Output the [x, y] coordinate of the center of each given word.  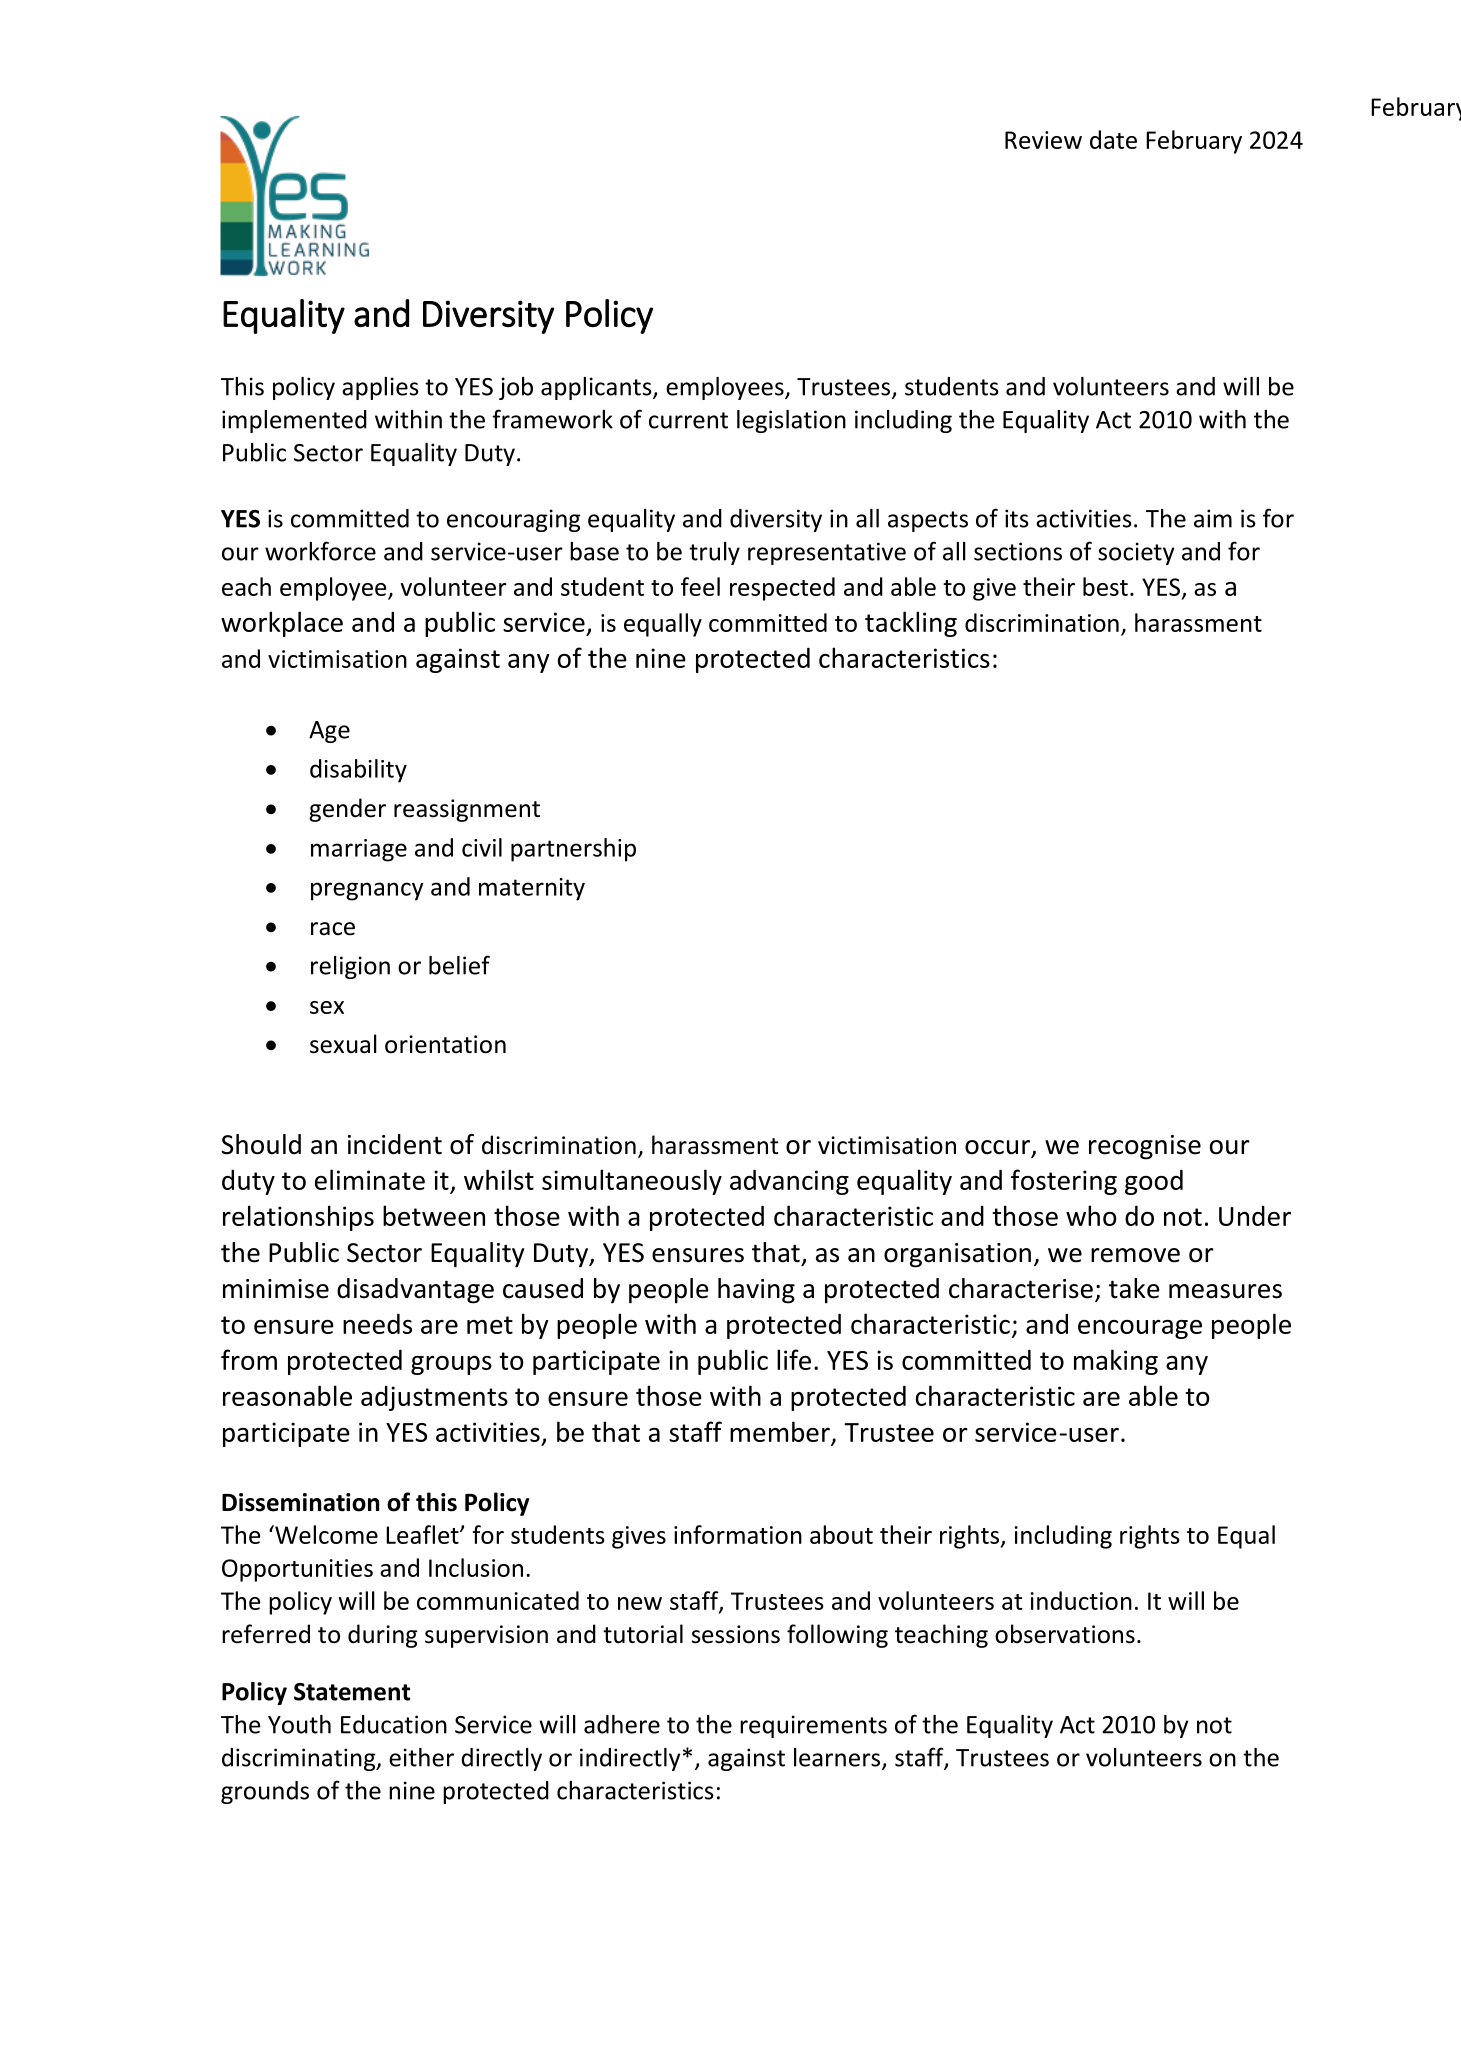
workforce [320, 551]
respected [782, 589]
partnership [573, 850]
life [794, 1359]
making [1116, 1362]
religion [350, 967]
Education [394, 1724]
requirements [813, 1726]
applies [380, 388]
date [1113, 139]
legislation [791, 421]
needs [377, 1323]
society [1136, 553]
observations [1065, 1634]
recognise [1145, 1147]
